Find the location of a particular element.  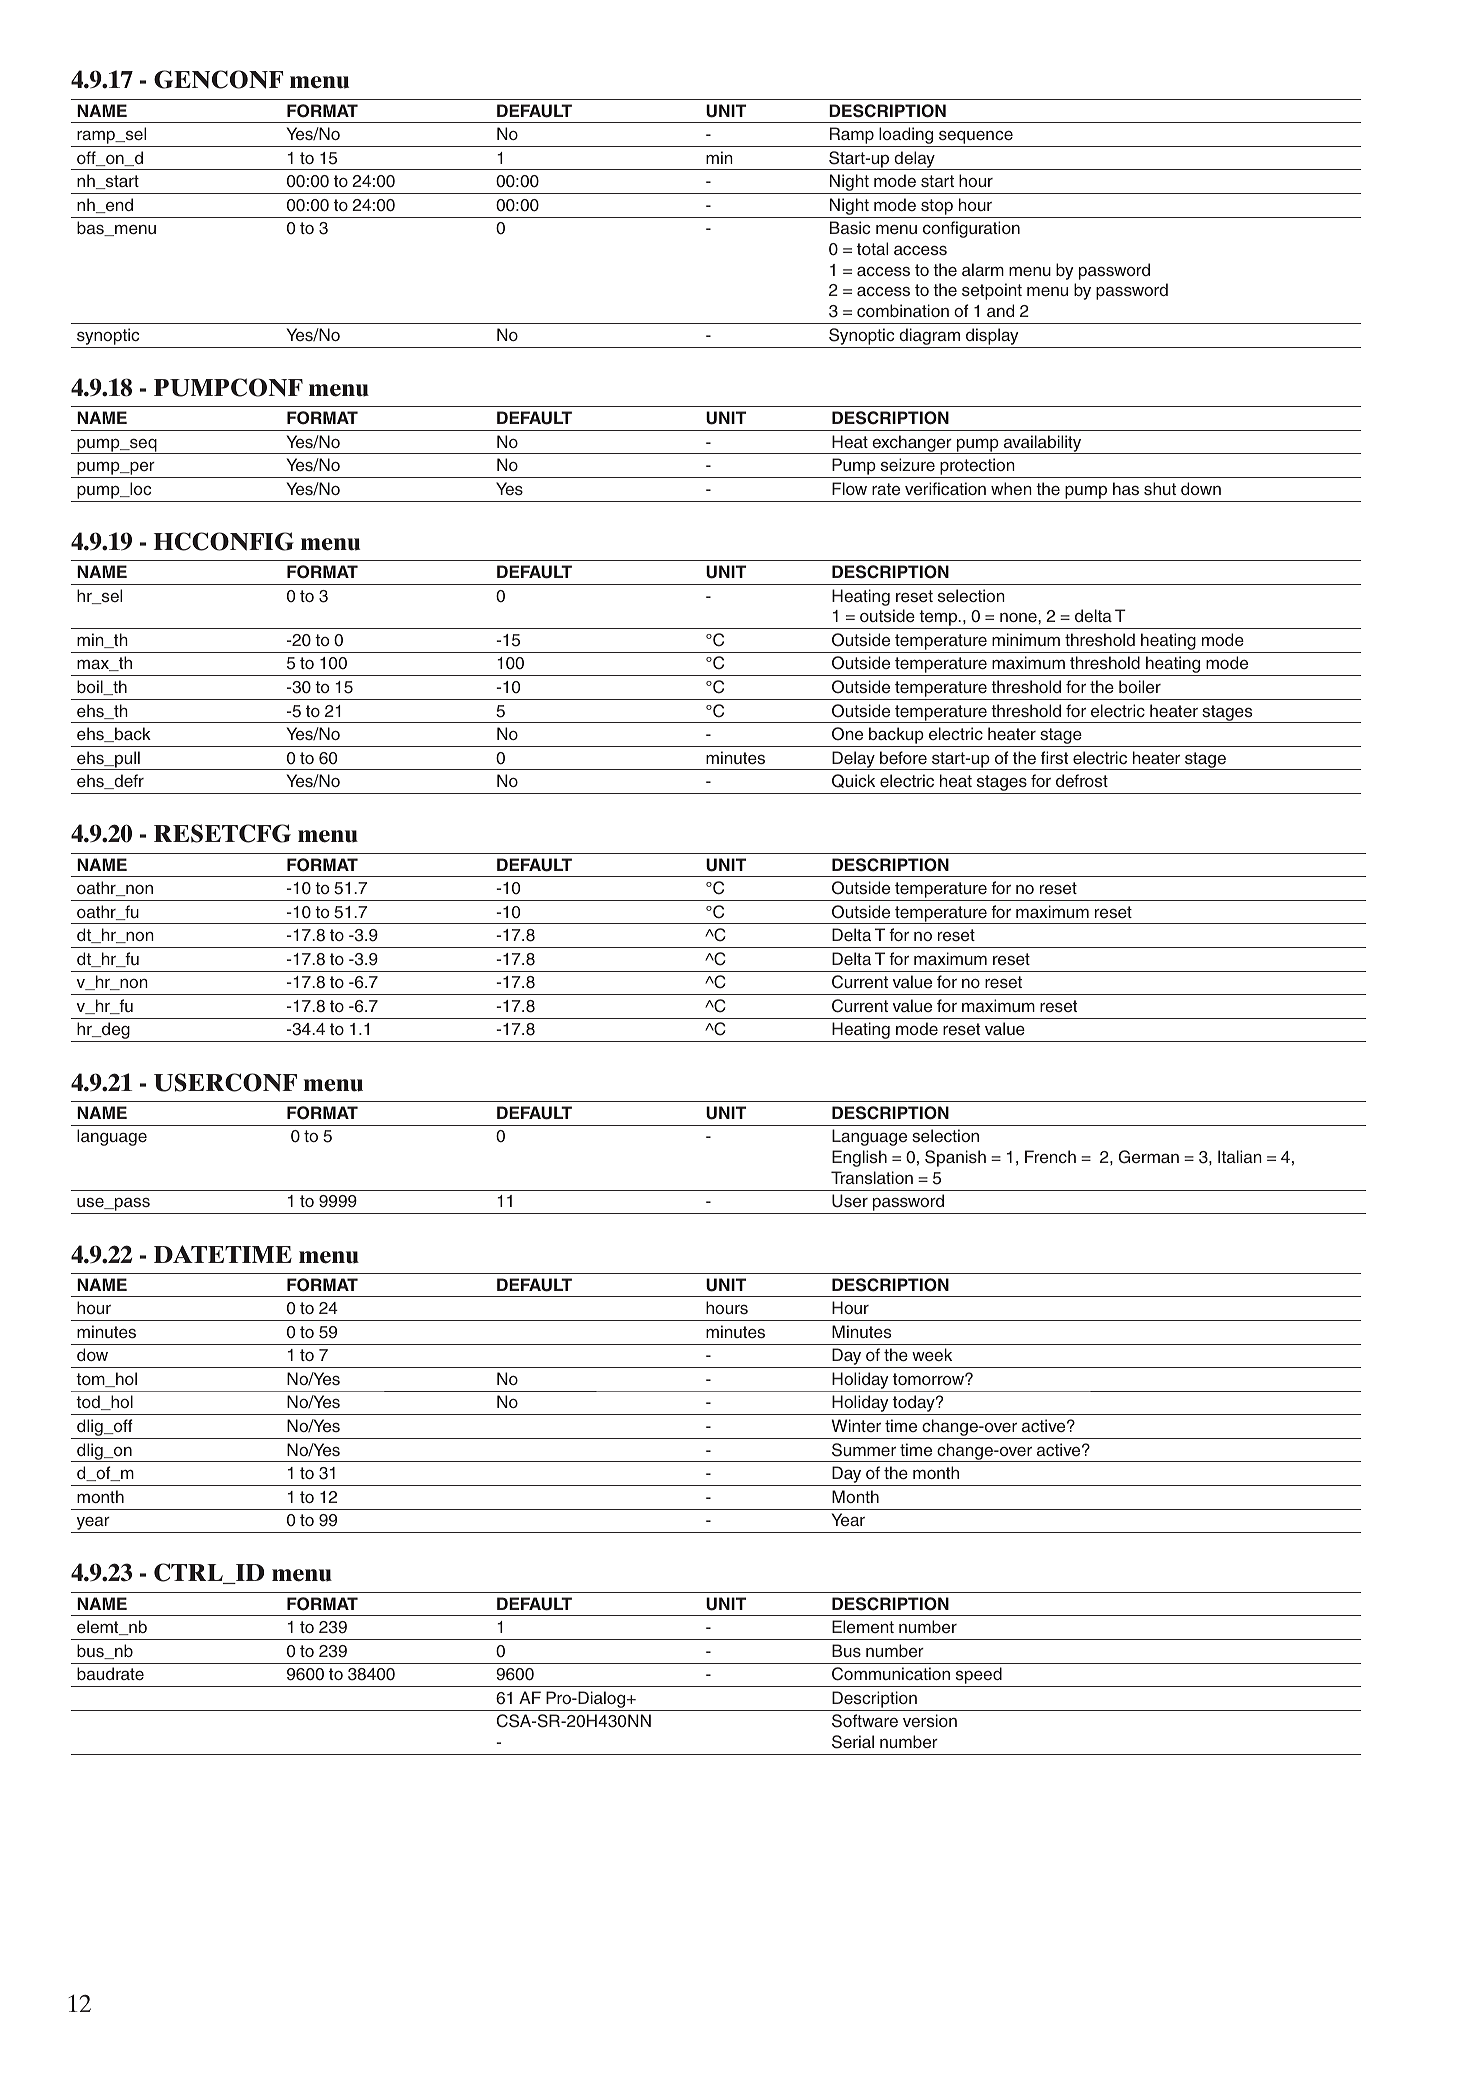

sequence is located at coordinates (976, 138).
